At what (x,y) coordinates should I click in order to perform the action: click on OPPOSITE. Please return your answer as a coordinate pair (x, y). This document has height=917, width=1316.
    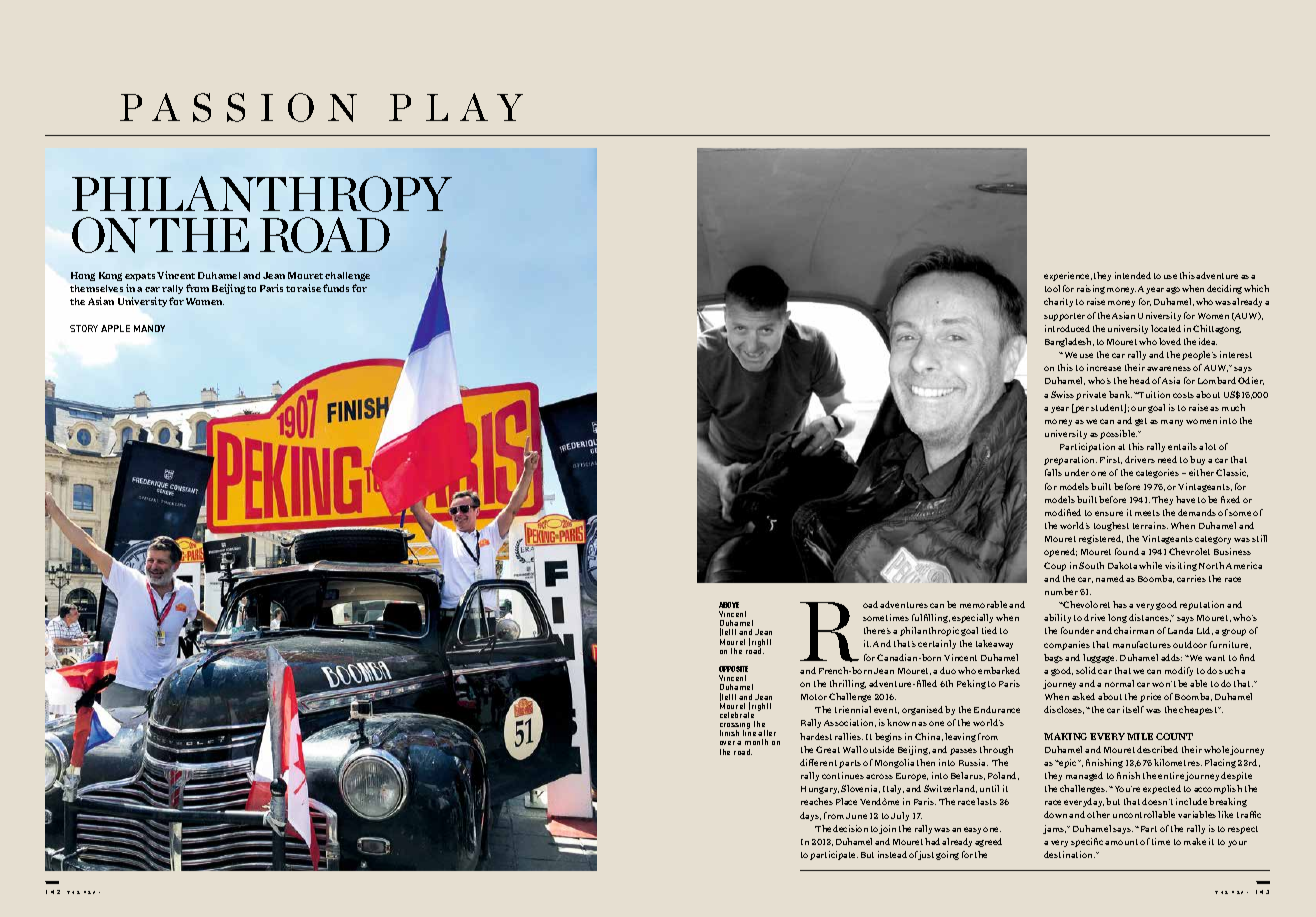
    Looking at the image, I should click on (733, 669).
